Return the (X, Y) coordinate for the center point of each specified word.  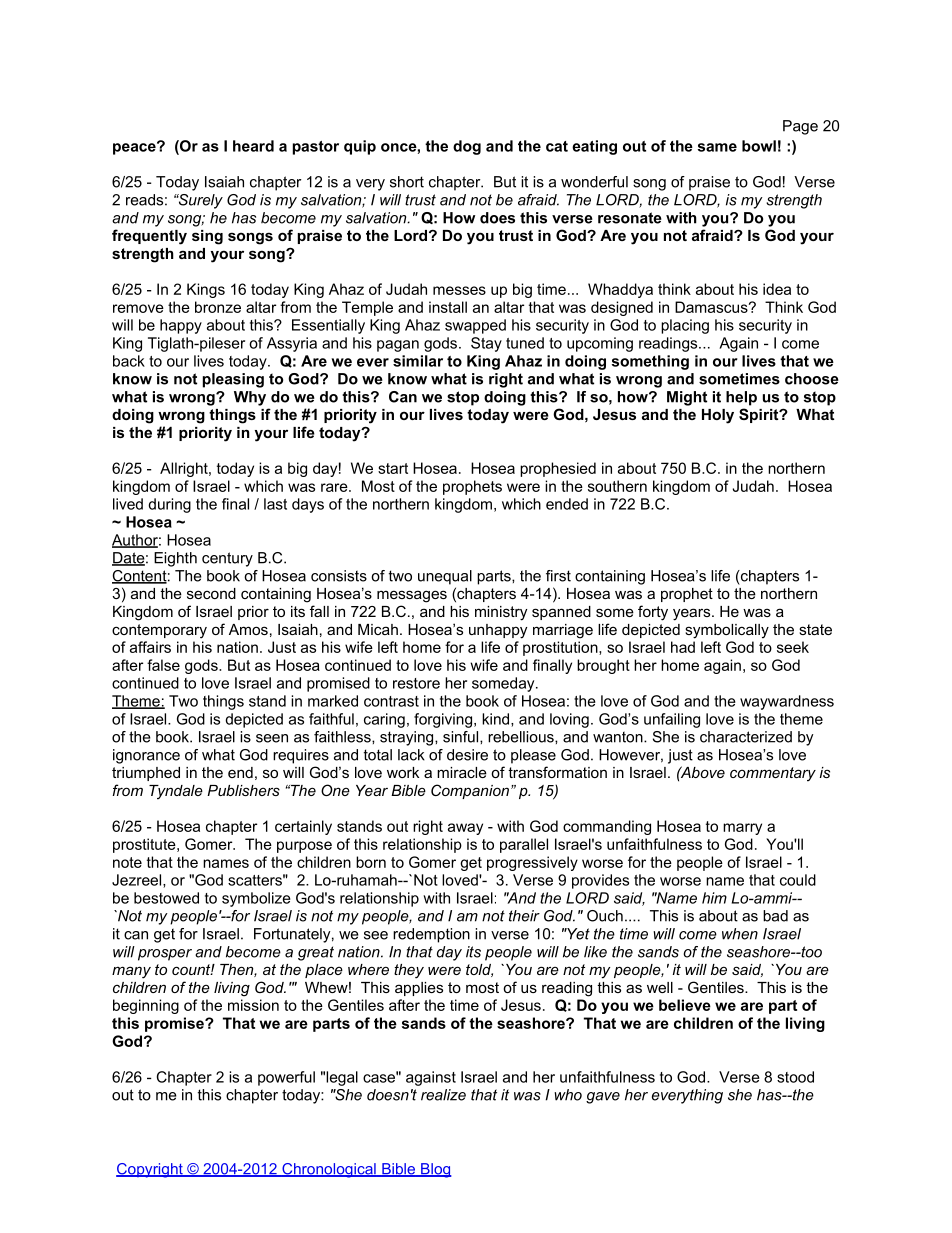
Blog (435, 1170)
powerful (286, 1078)
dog (467, 147)
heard (253, 146)
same (717, 147)
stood (795, 1077)
